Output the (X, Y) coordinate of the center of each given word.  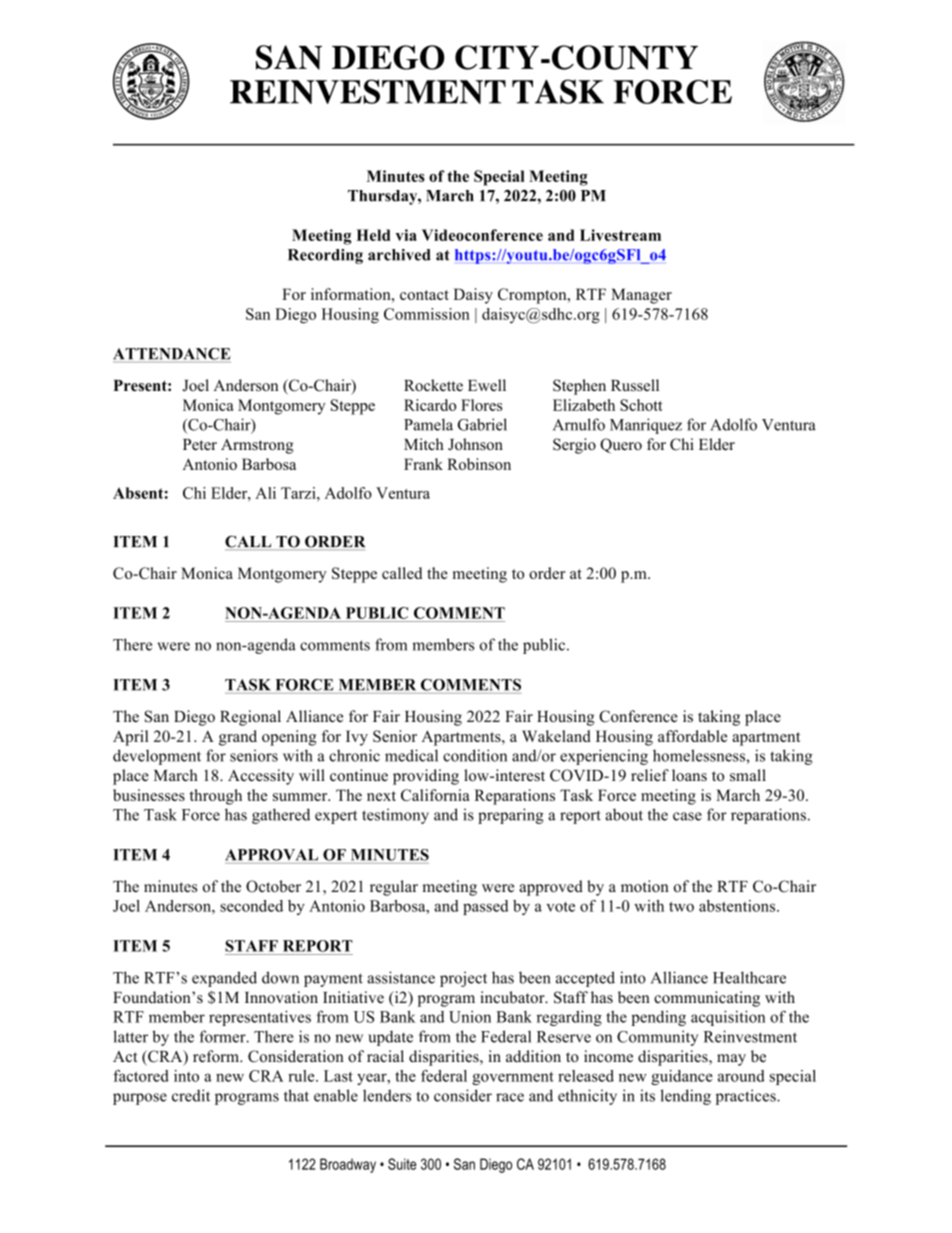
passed (485, 907)
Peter (200, 445)
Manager (641, 296)
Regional (250, 718)
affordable (692, 736)
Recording (325, 256)
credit (191, 1095)
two (681, 907)
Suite (402, 1164)
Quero (621, 445)
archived (399, 255)
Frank (423, 464)
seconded (251, 906)
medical (411, 755)
